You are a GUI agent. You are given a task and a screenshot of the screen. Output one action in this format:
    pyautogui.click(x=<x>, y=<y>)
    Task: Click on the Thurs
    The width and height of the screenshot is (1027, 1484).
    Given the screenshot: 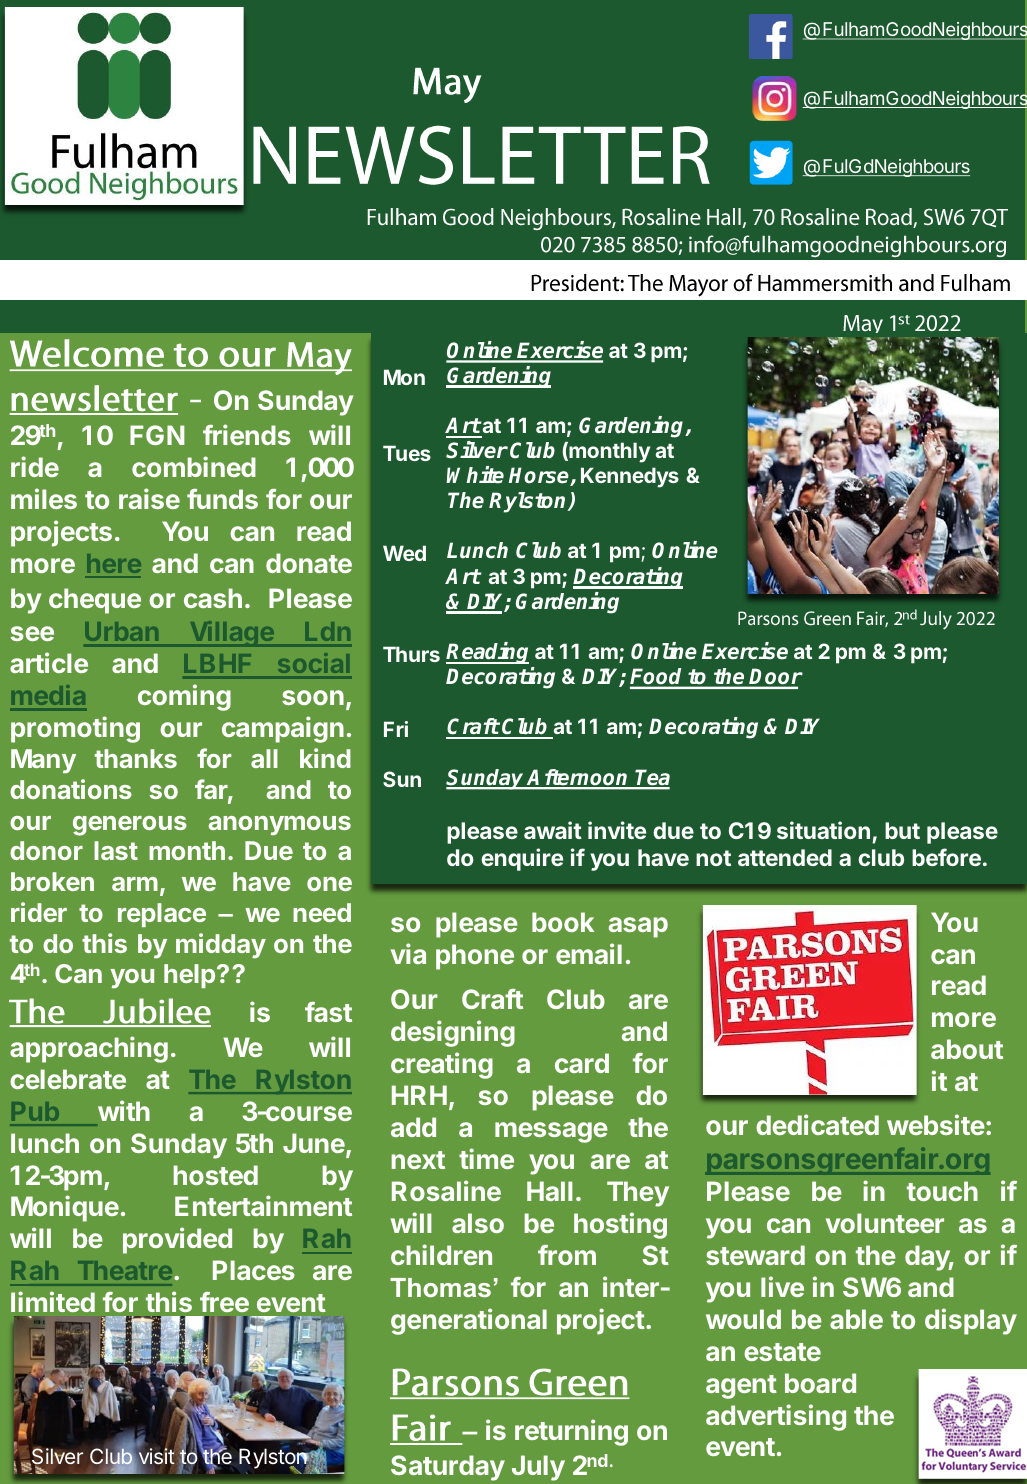 What is the action you would take?
    pyautogui.click(x=411, y=654)
